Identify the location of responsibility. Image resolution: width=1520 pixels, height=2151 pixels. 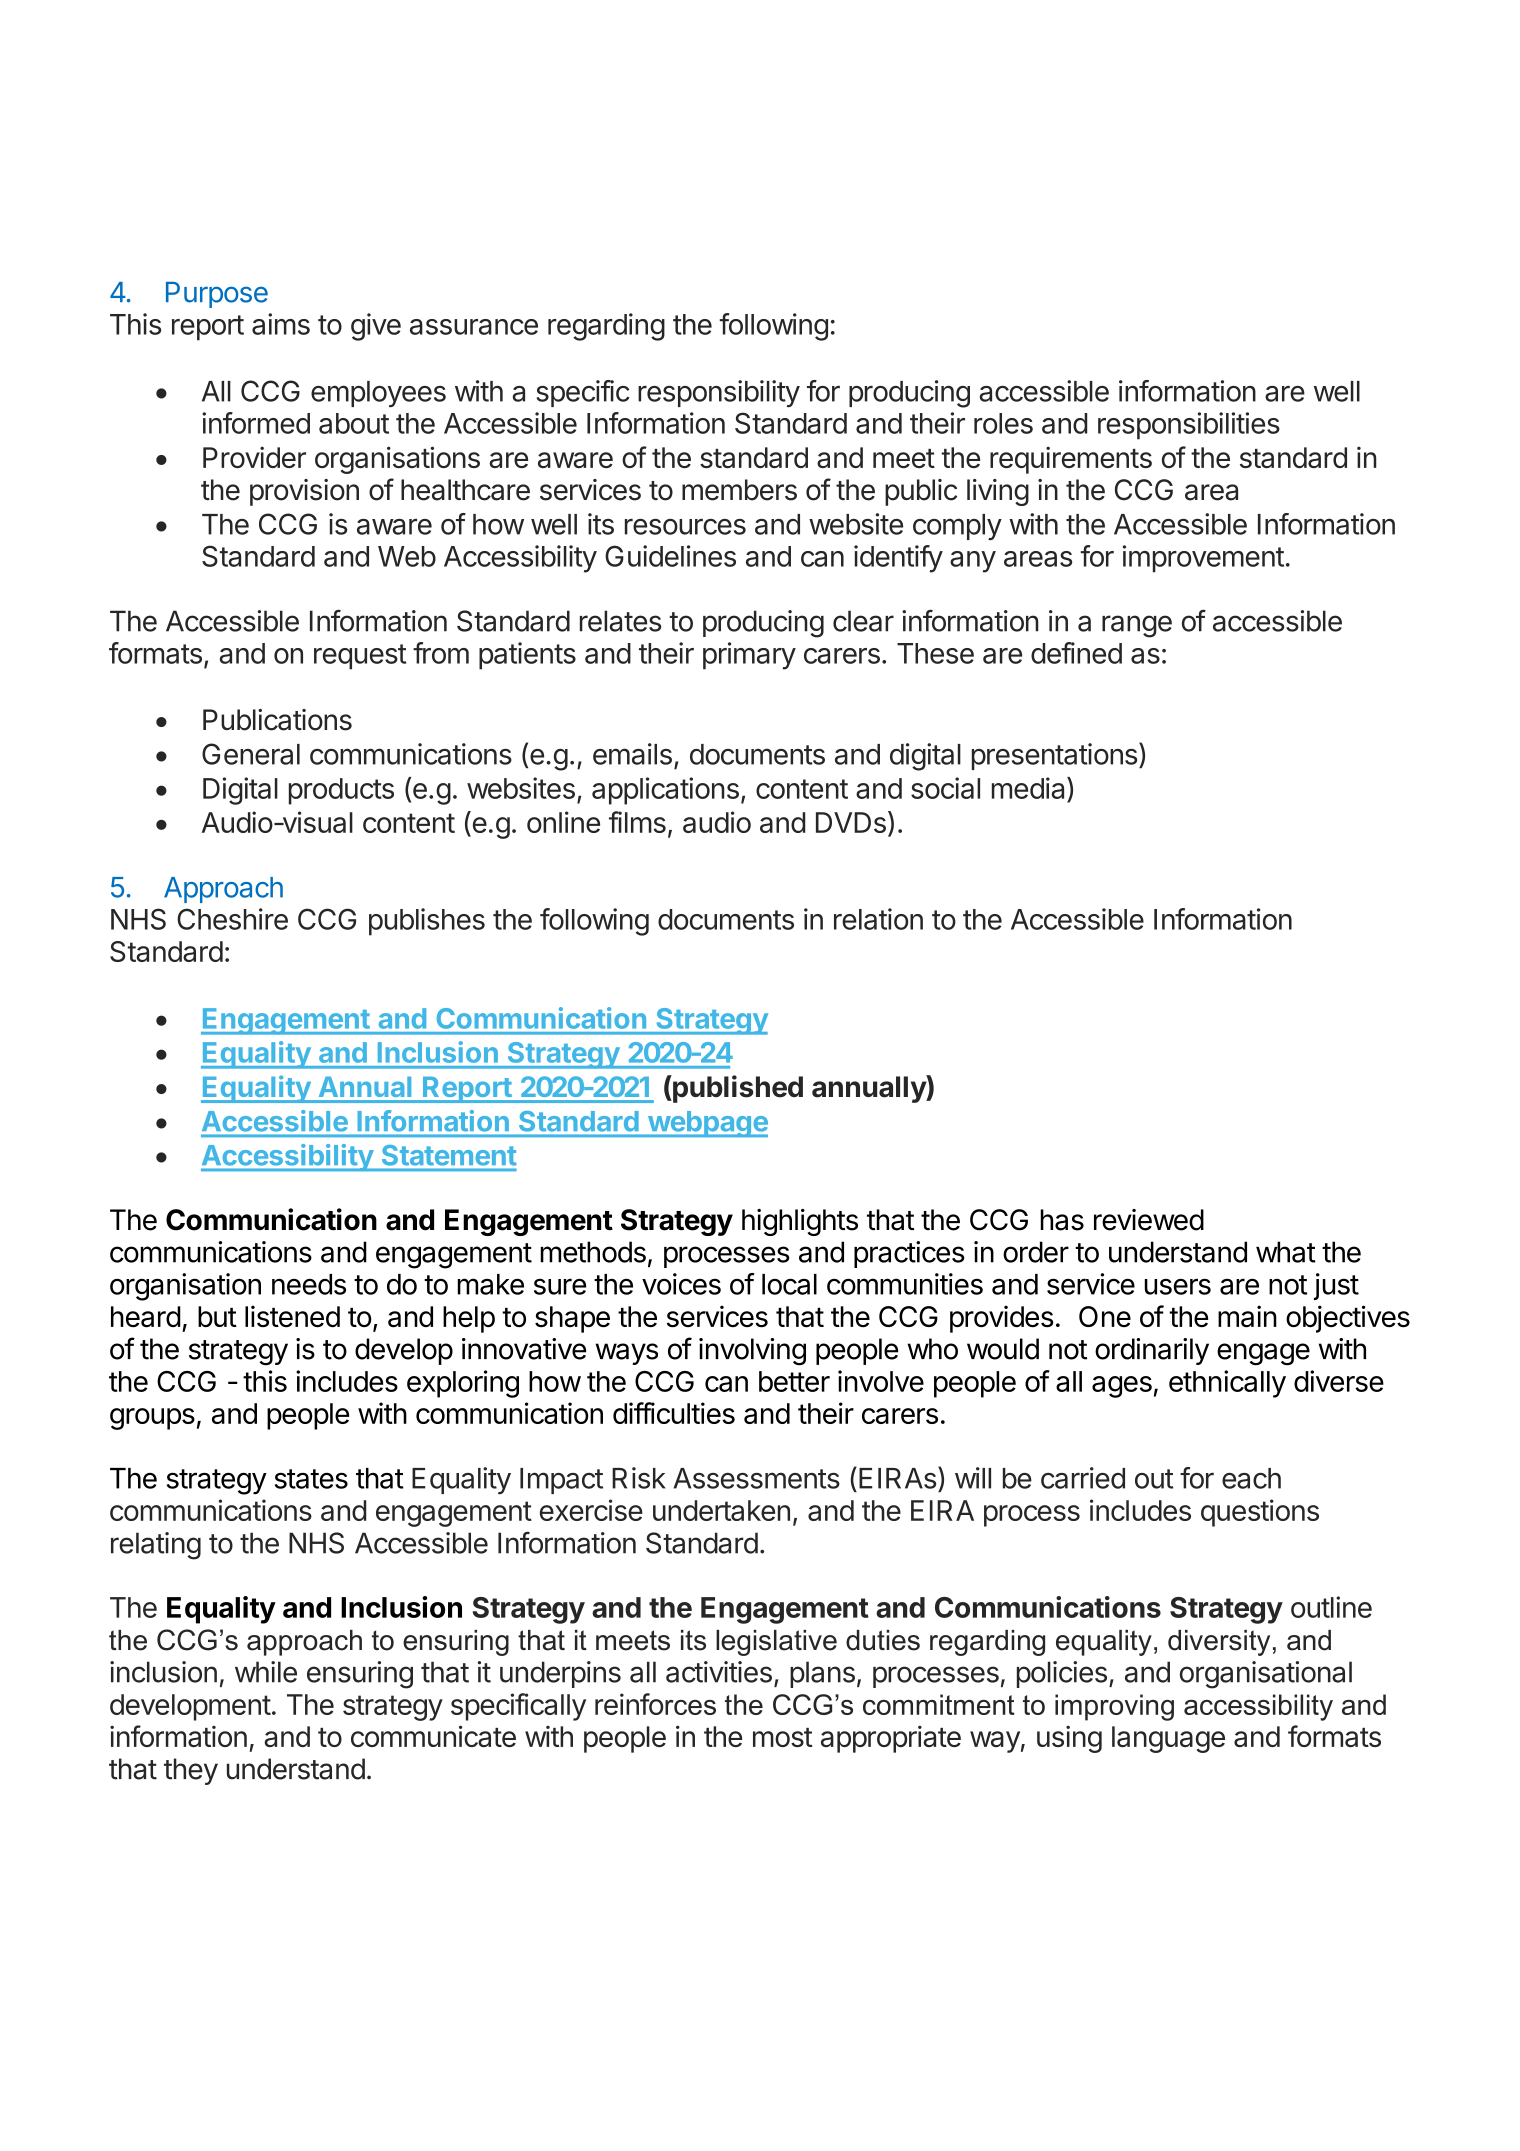
(719, 393).
